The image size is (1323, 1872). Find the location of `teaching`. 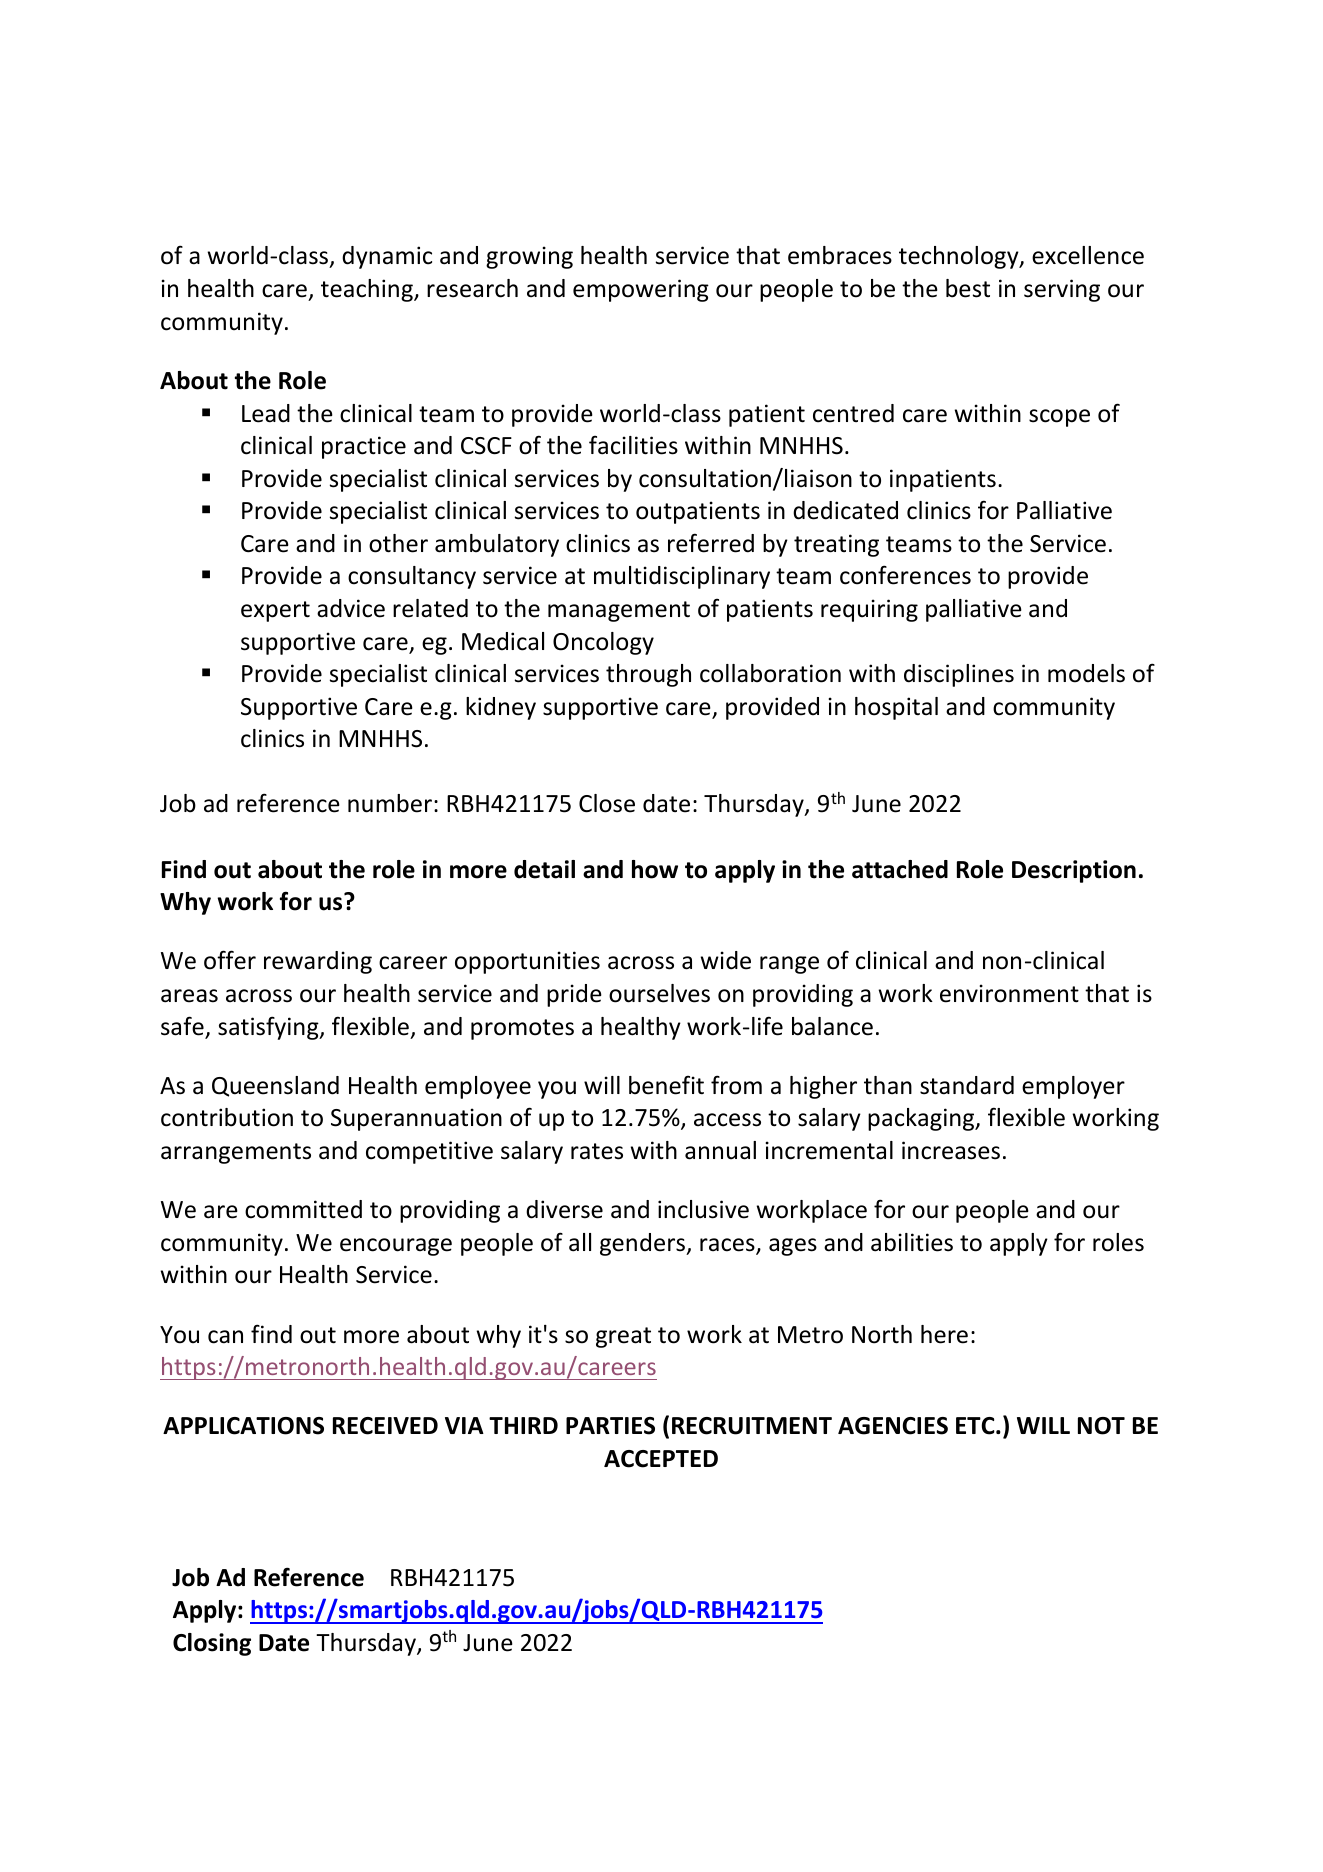

teaching is located at coordinates (368, 290).
